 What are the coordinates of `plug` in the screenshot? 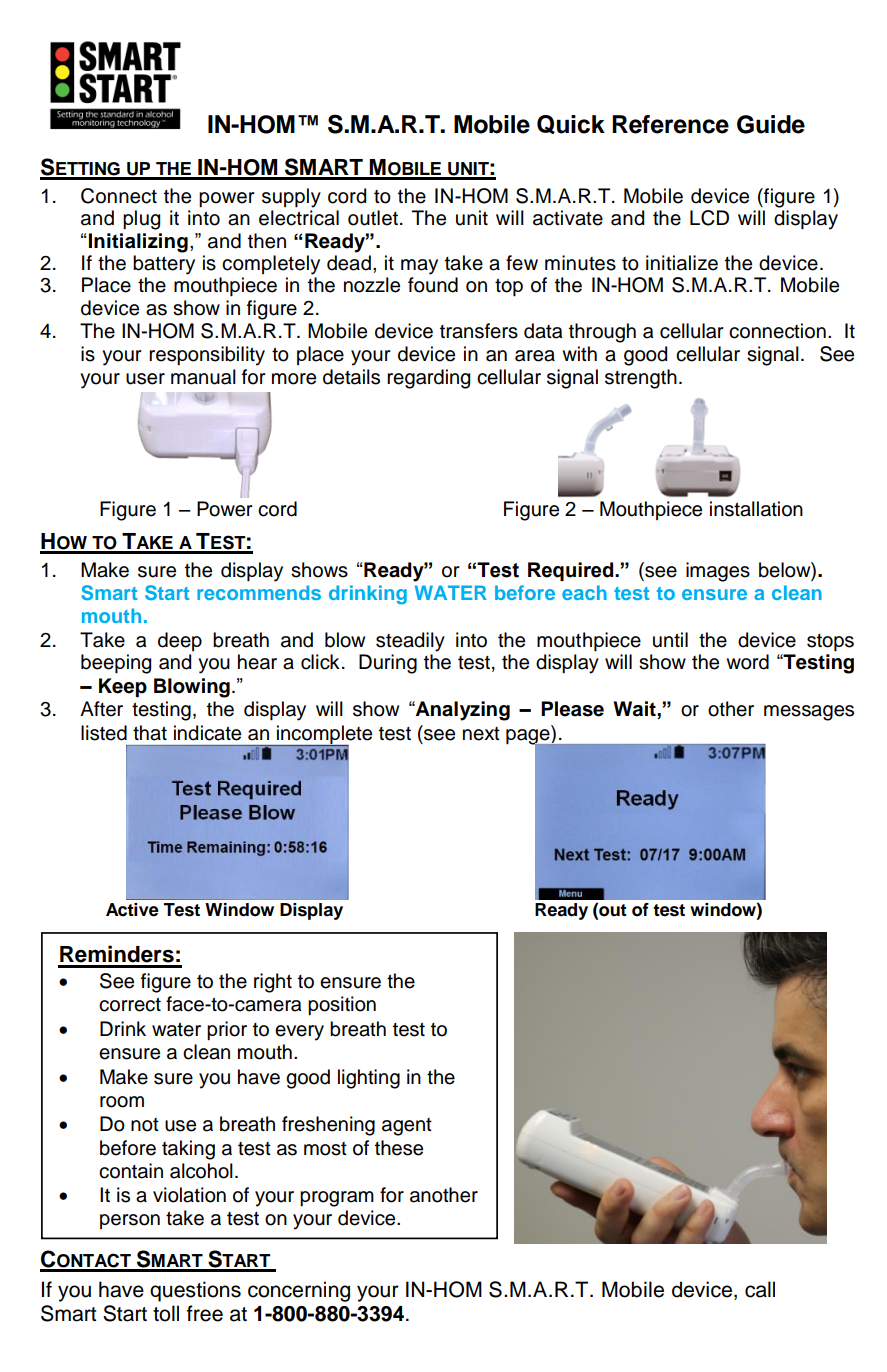 It's located at (141, 220).
